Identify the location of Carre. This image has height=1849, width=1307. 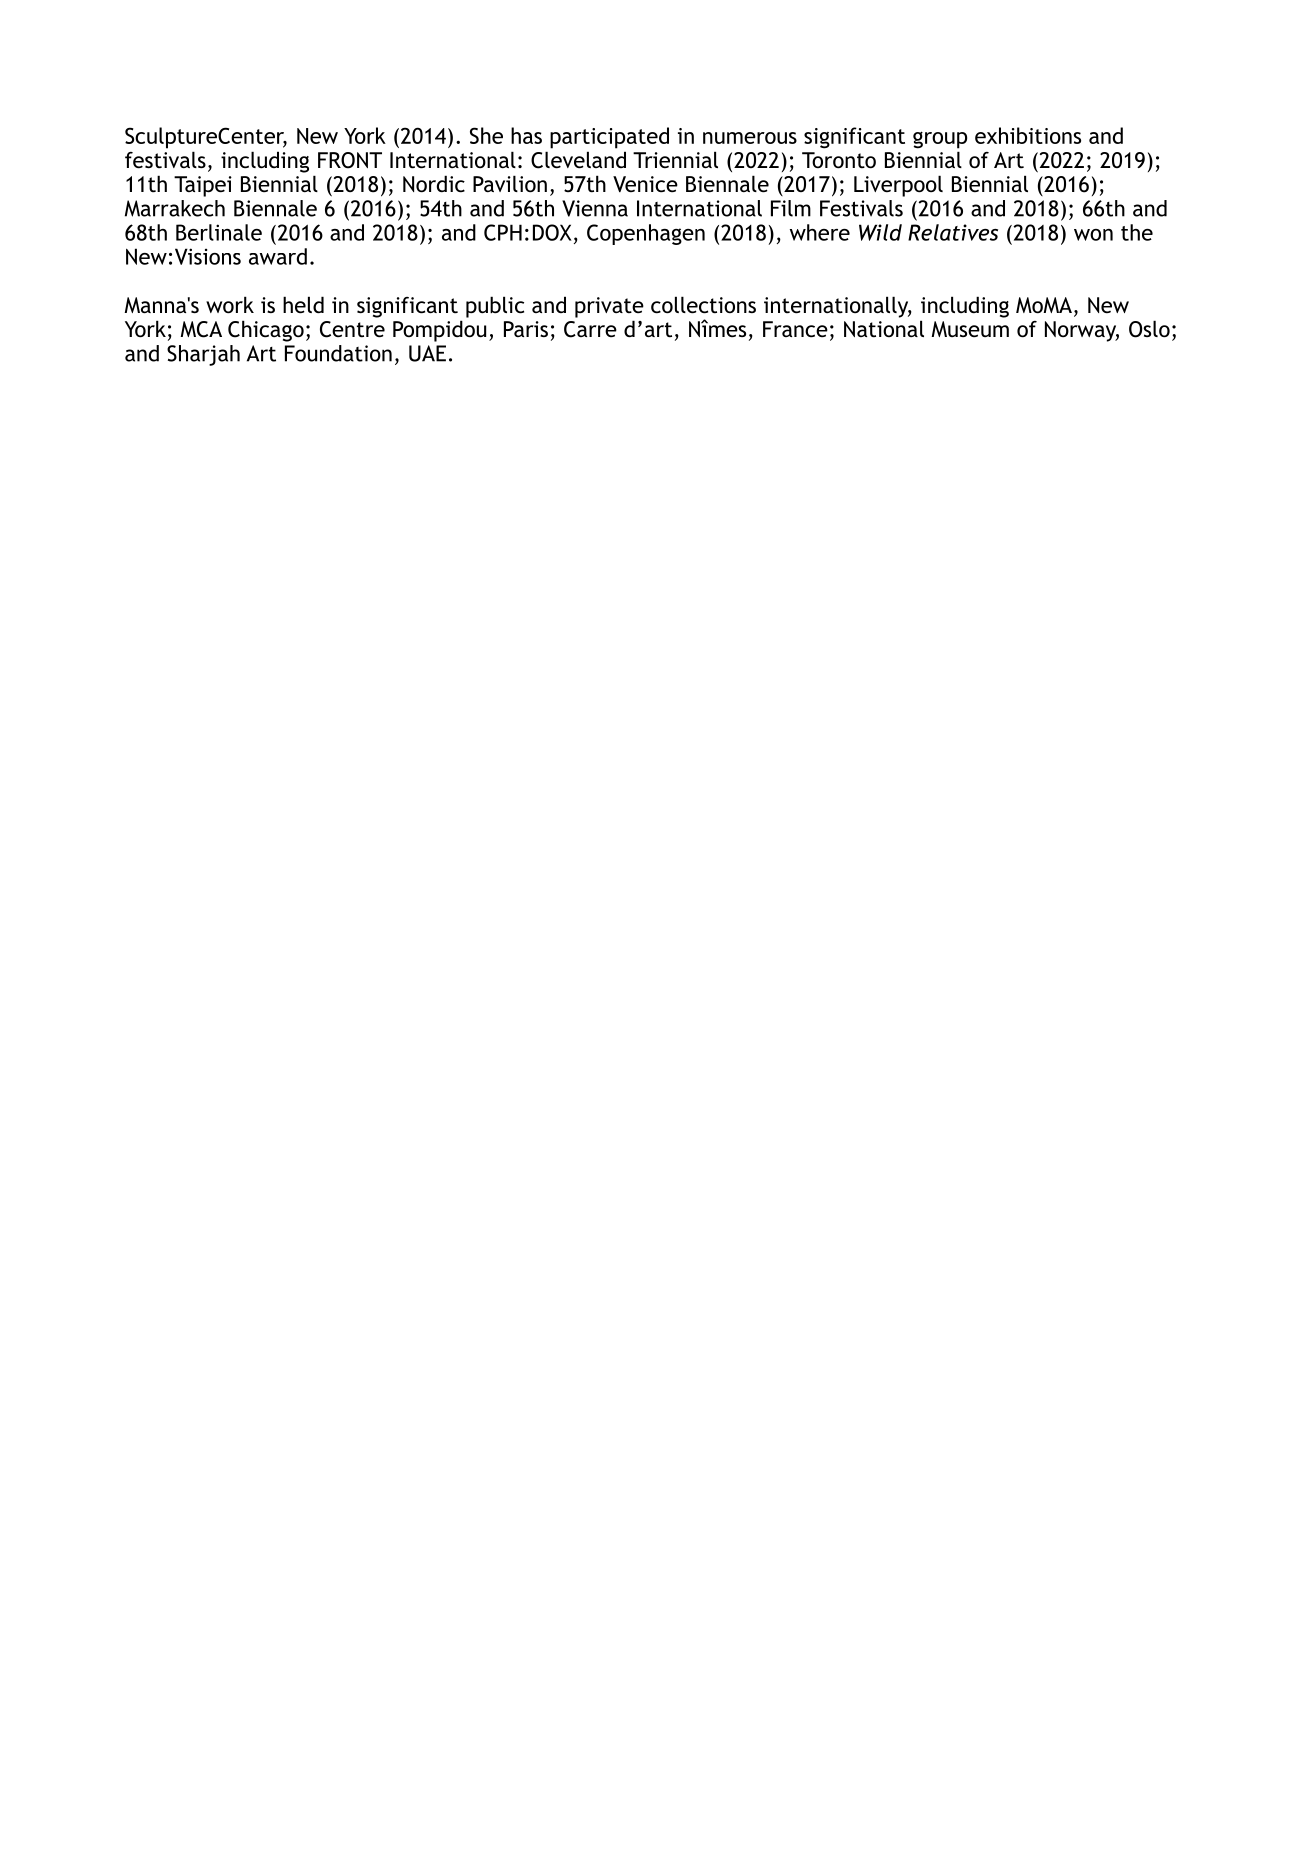
(590, 329).
